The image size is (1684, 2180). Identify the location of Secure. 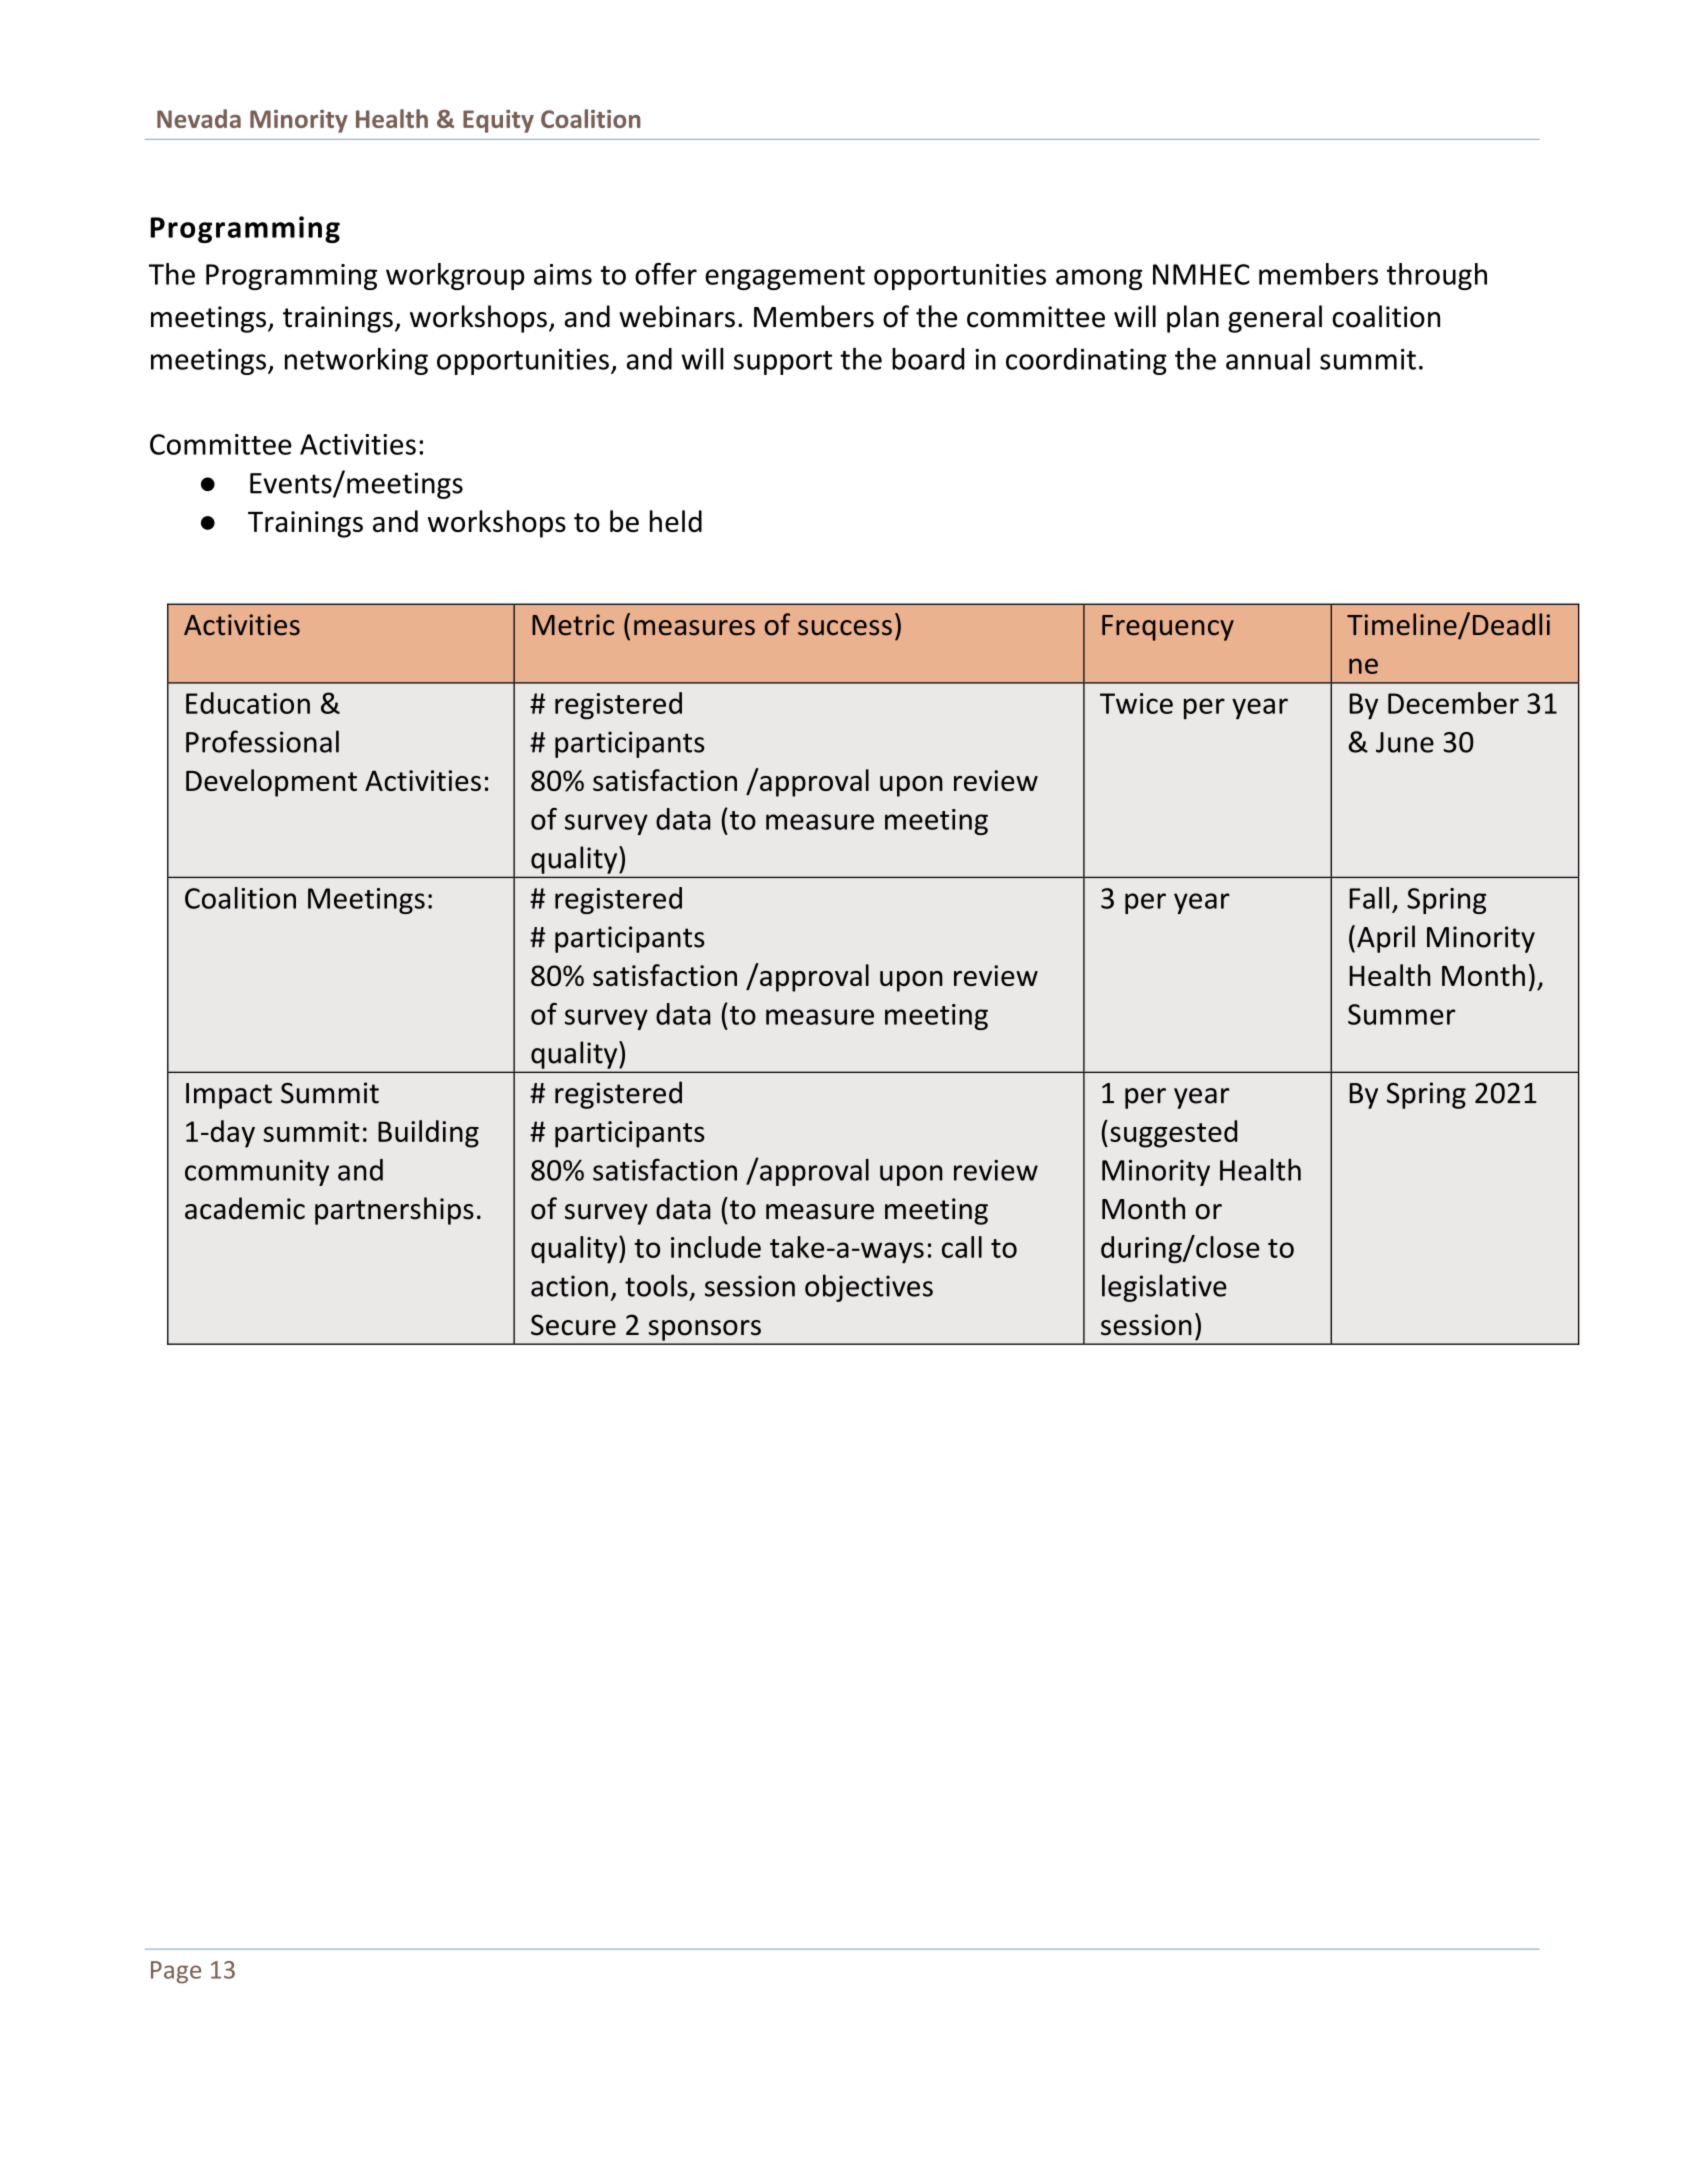
(573, 1325).
